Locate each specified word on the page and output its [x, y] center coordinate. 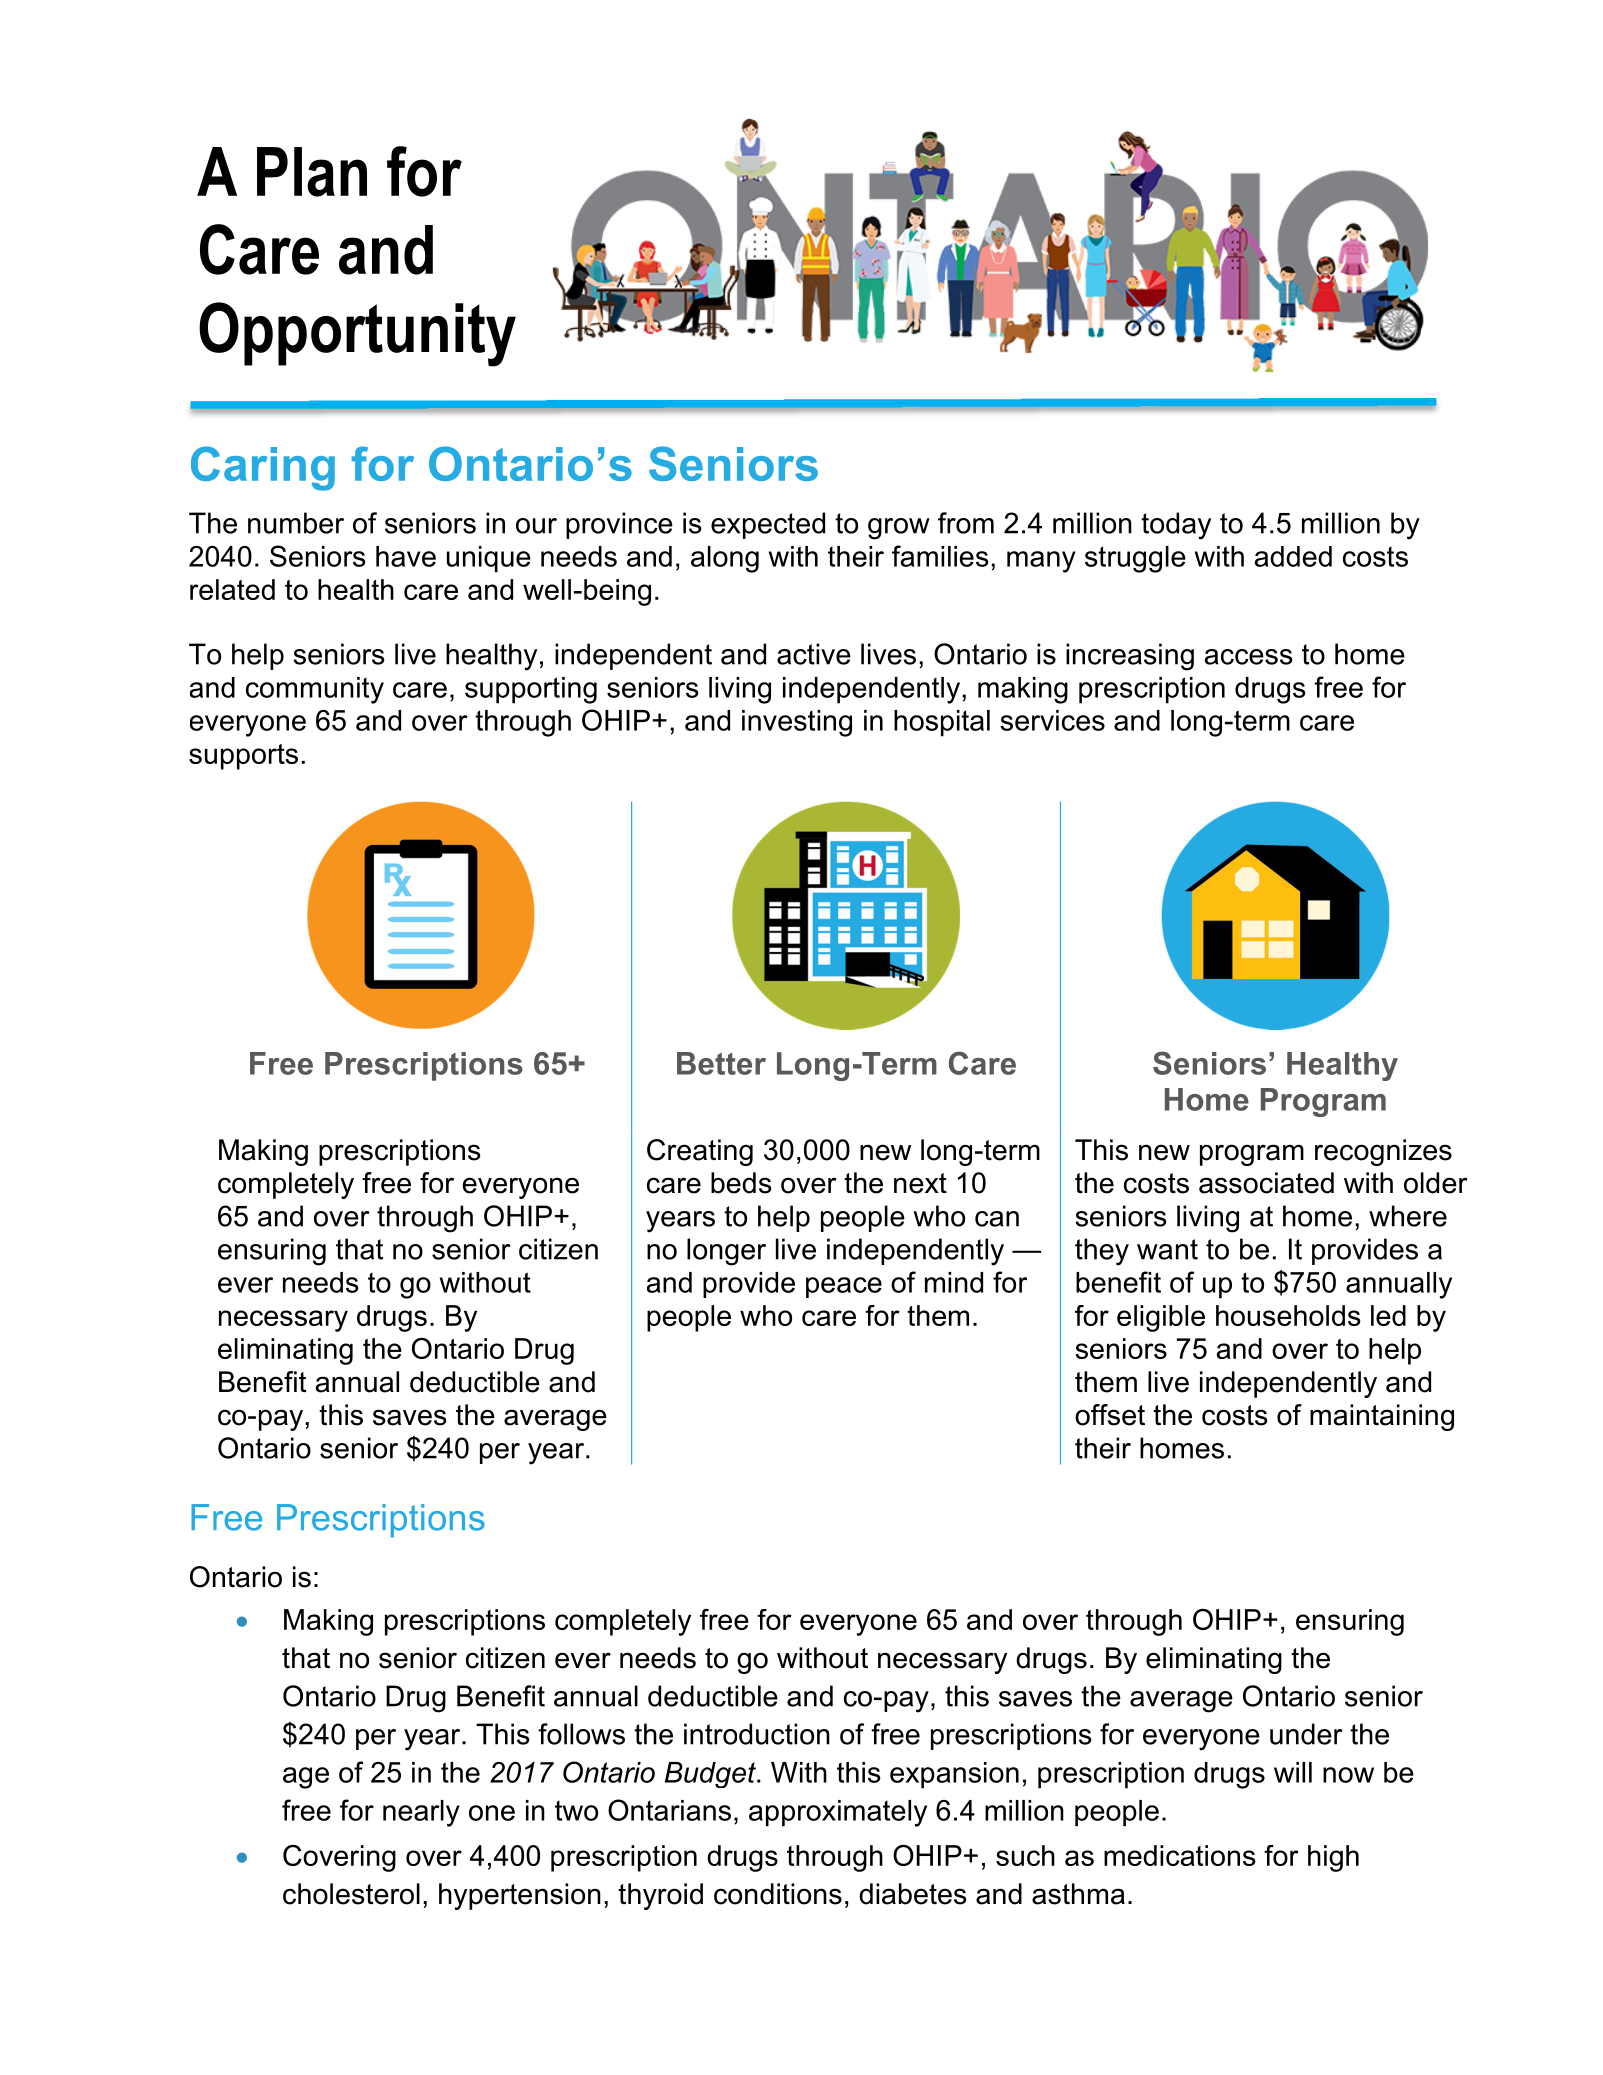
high [1333, 1858]
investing [797, 723]
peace [844, 1287]
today [1176, 526]
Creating [700, 1152]
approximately [838, 1813]
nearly [421, 1813]
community [315, 690]
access [1248, 657]
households [1288, 1315]
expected [768, 525]
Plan [312, 172]
